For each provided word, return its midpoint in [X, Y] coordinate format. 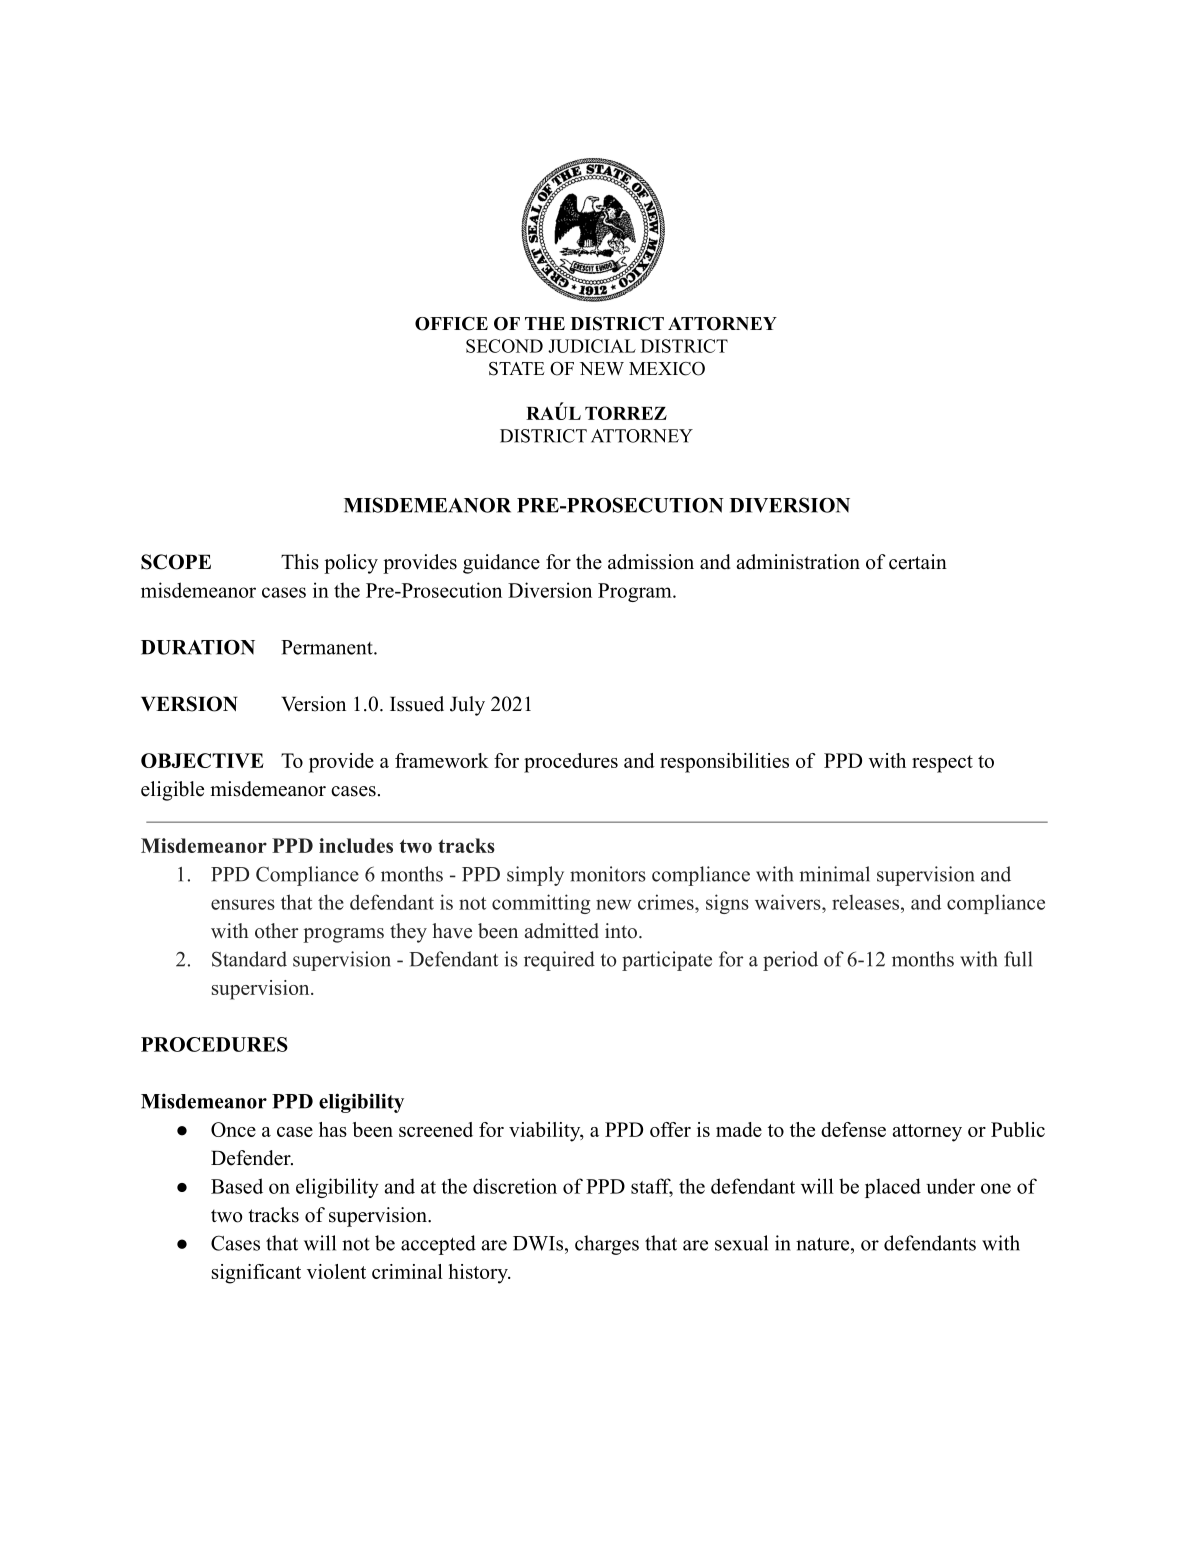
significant [256, 1274]
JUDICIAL [592, 346]
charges [607, 1245]
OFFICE [451, 324]
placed [893, 1188]
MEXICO [667, 369]
